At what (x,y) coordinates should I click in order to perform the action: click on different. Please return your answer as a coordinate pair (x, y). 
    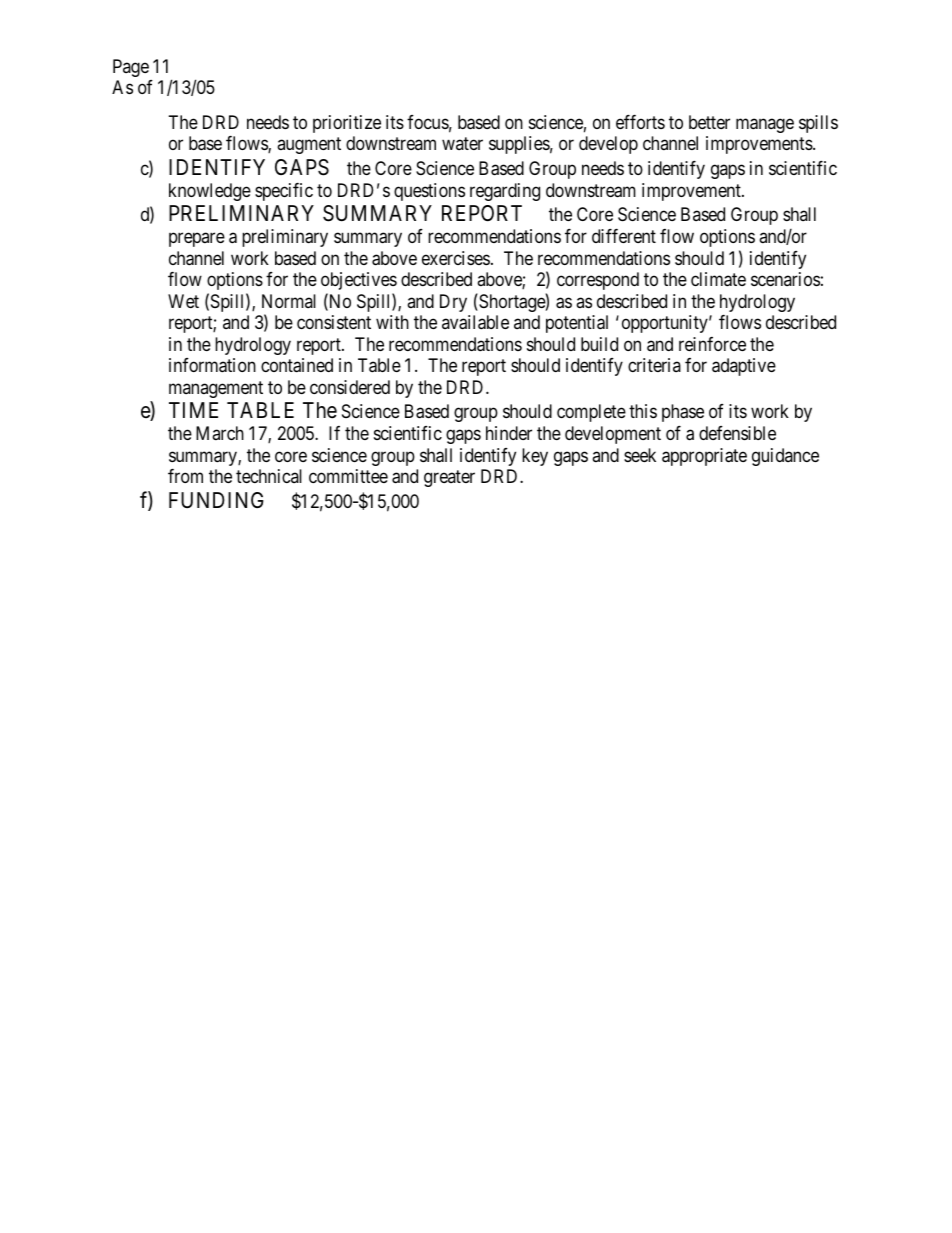
    Looking at the image, I should click on (624, 236).
